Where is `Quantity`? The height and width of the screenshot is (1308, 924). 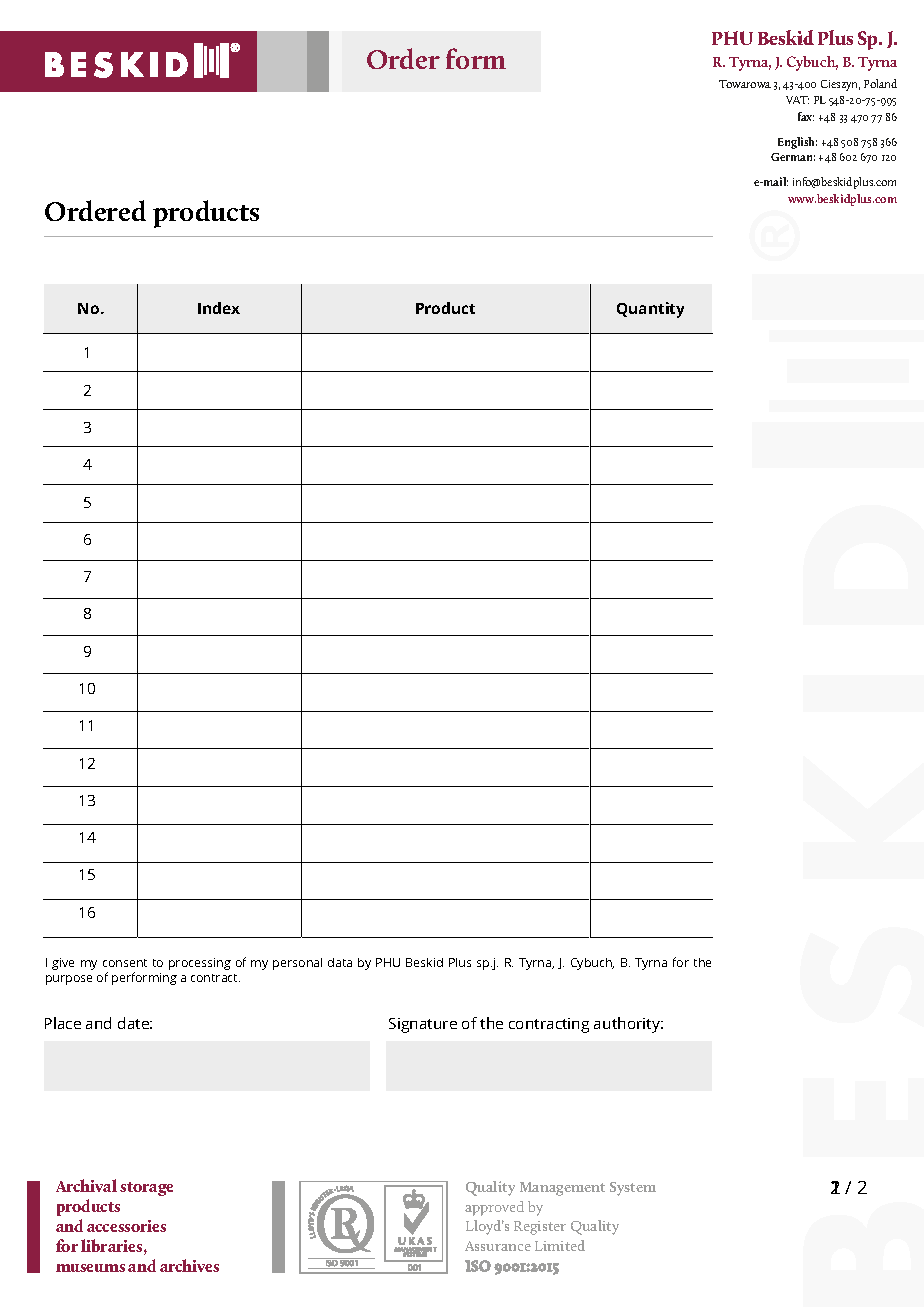 Quantity is located at coordinates (650, 310).
